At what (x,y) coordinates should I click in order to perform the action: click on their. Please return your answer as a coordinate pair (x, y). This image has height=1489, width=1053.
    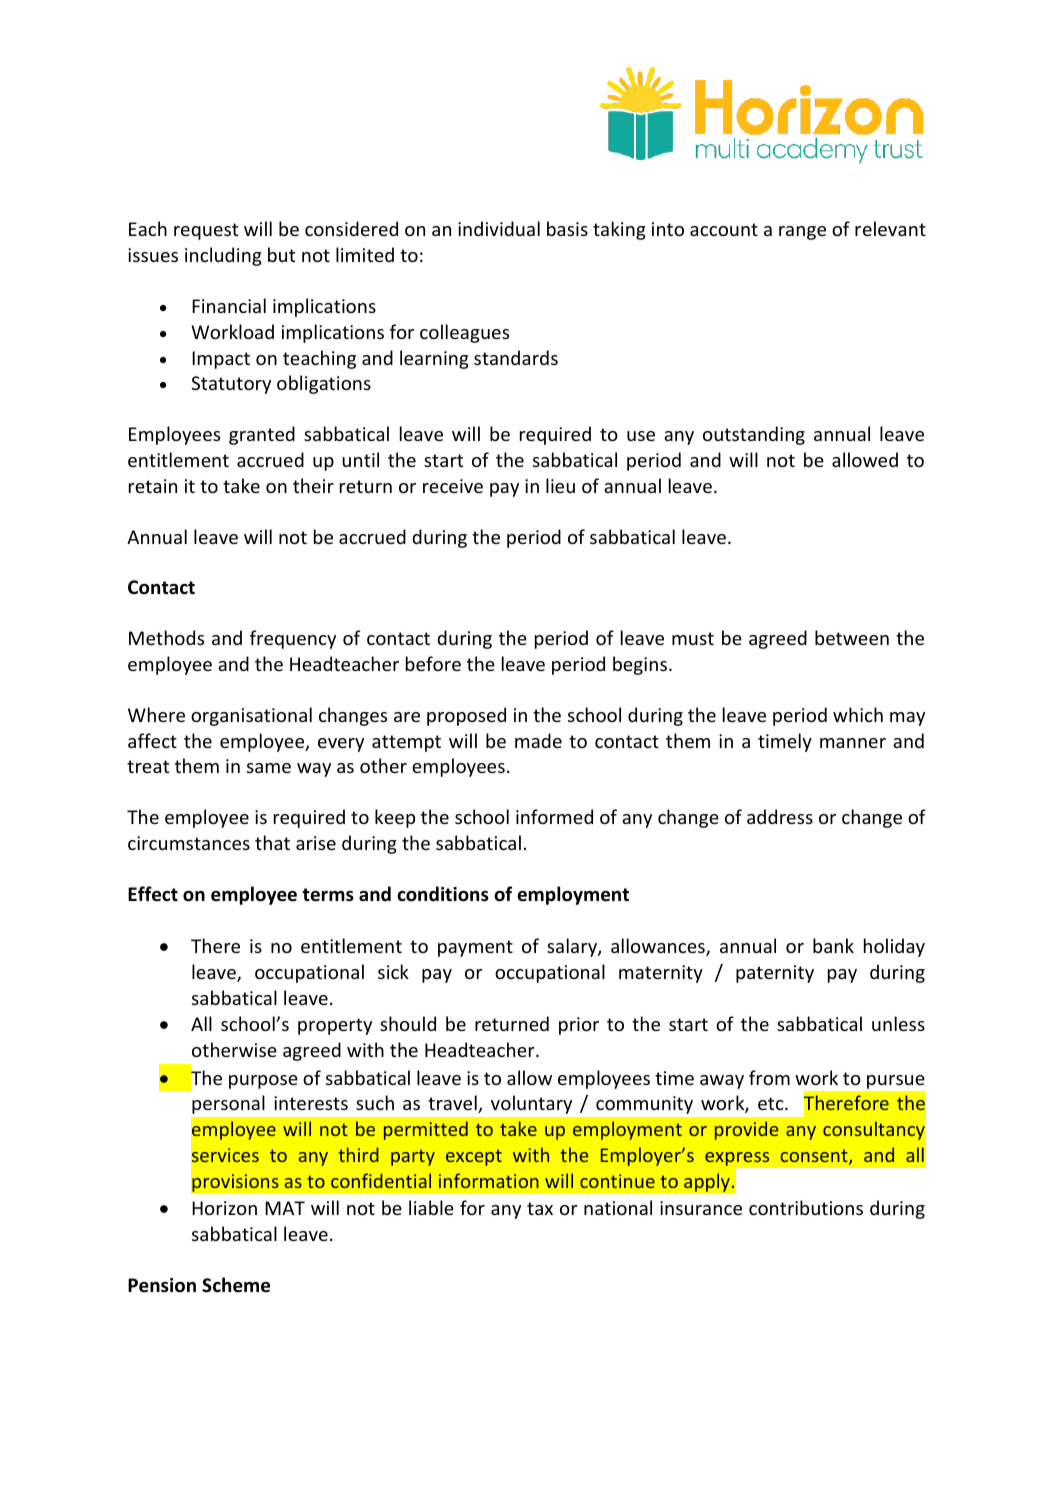
    Looking at the image, I should click on (313, 485).
